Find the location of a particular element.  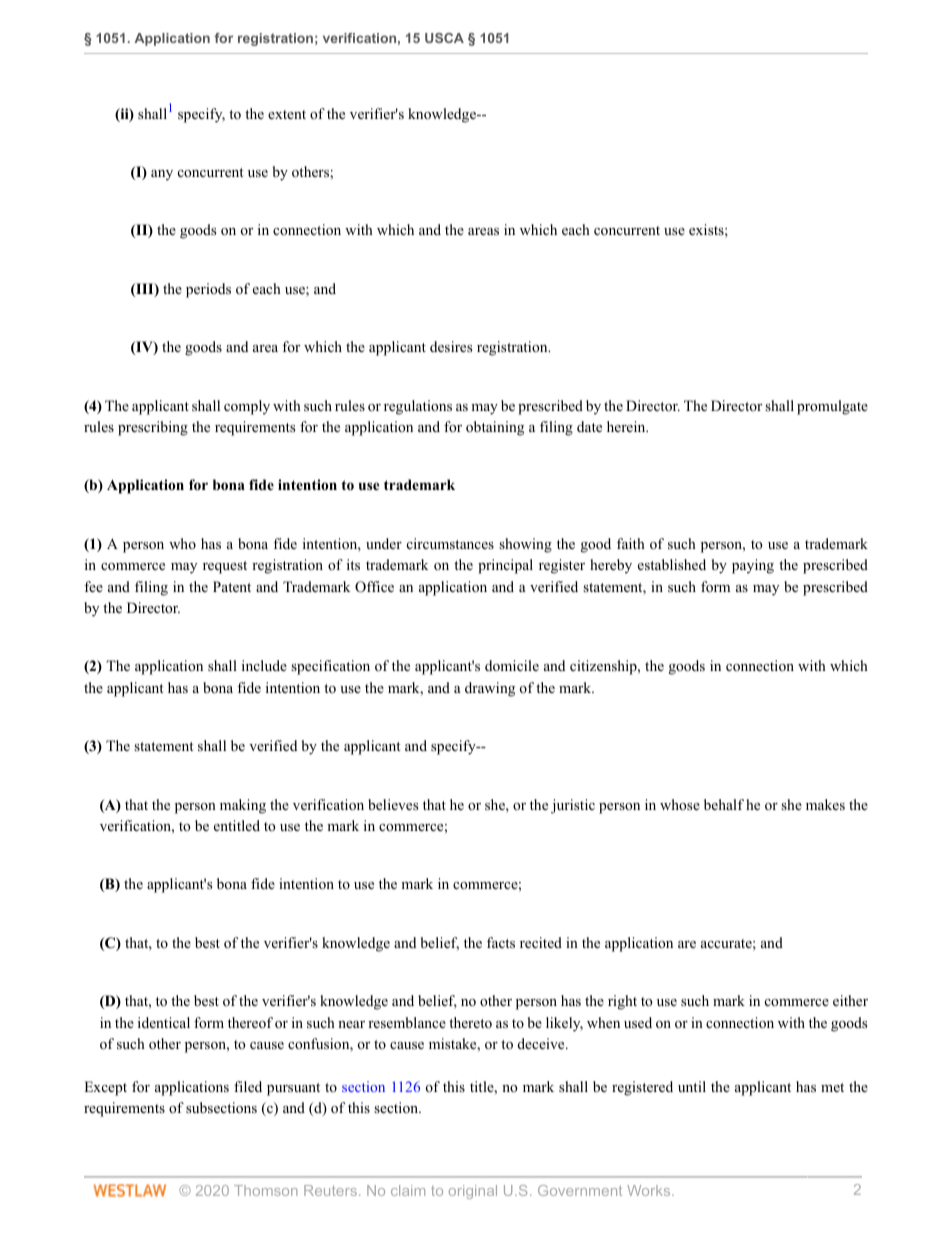

domicile is located at coordinates (512, 665).
